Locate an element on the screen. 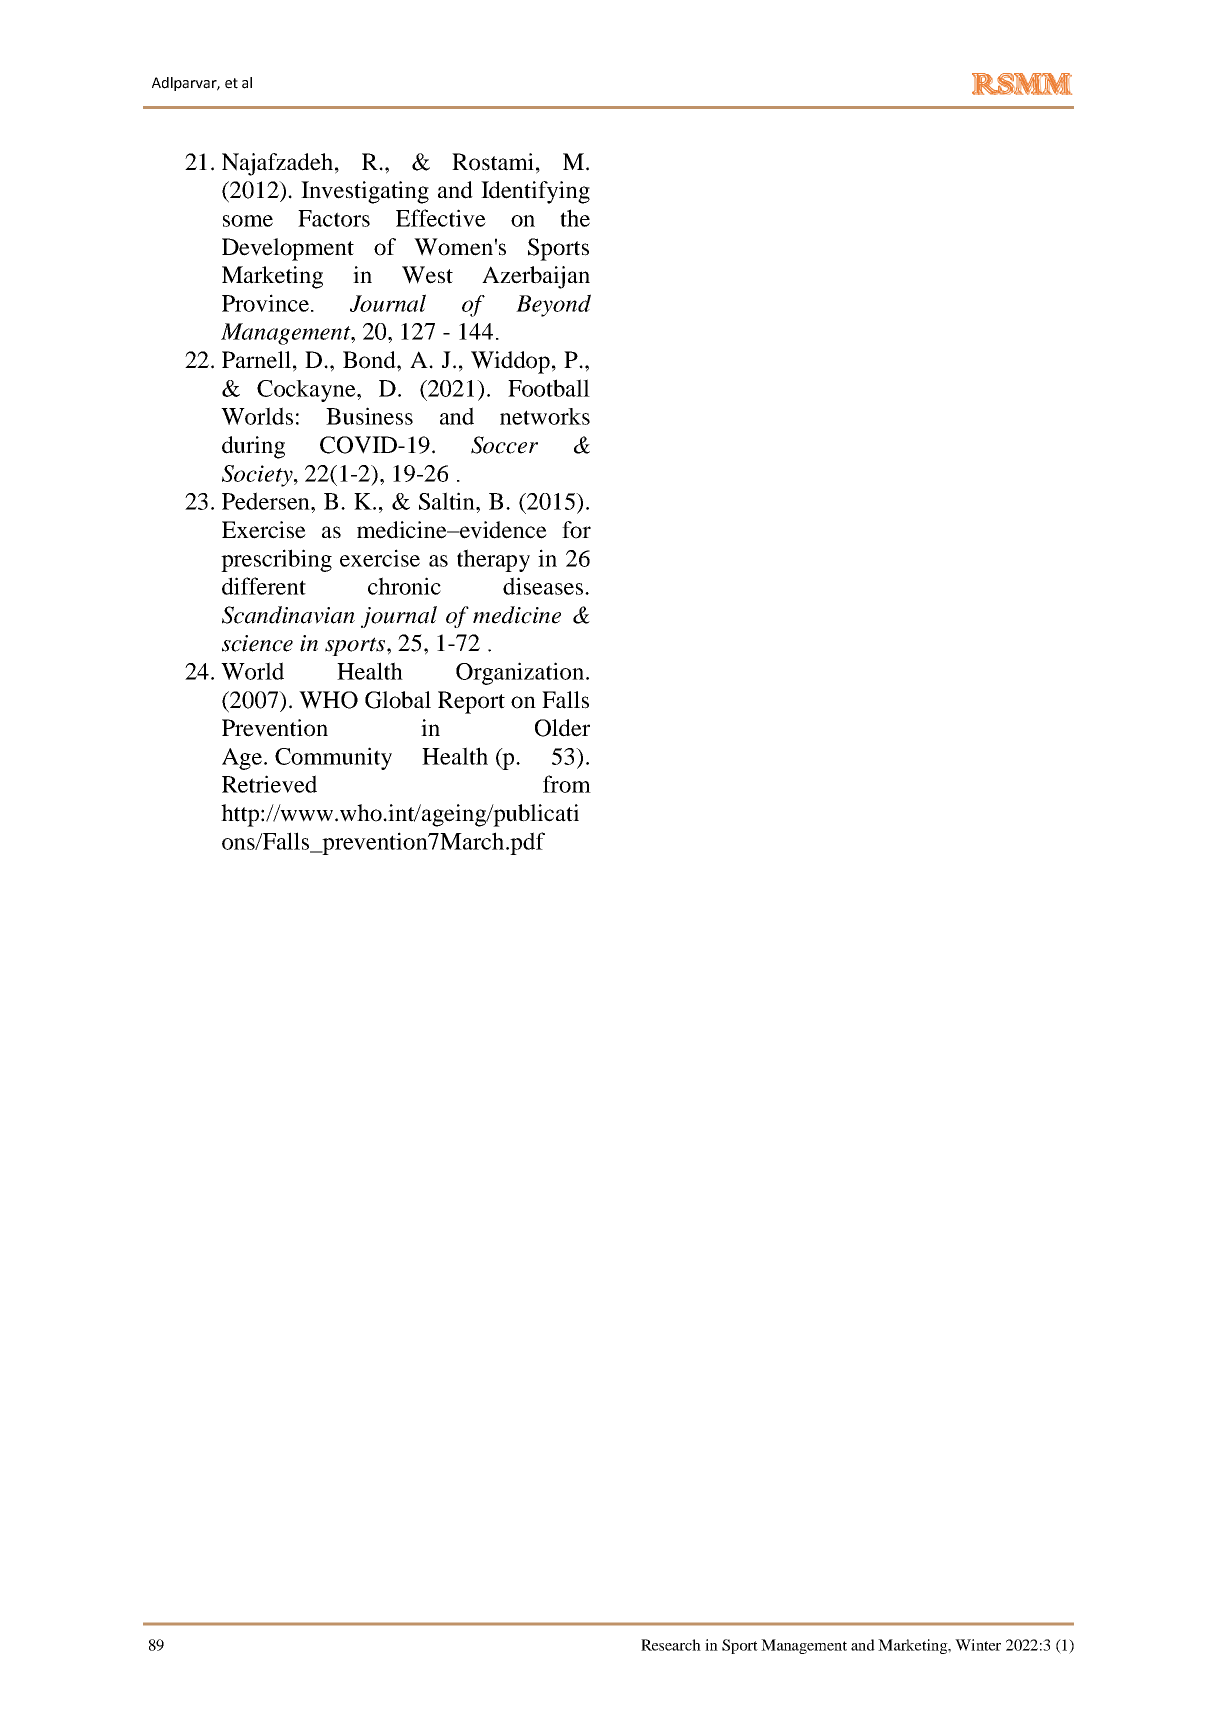  Retrieved is located at coordinates (269, 784).
